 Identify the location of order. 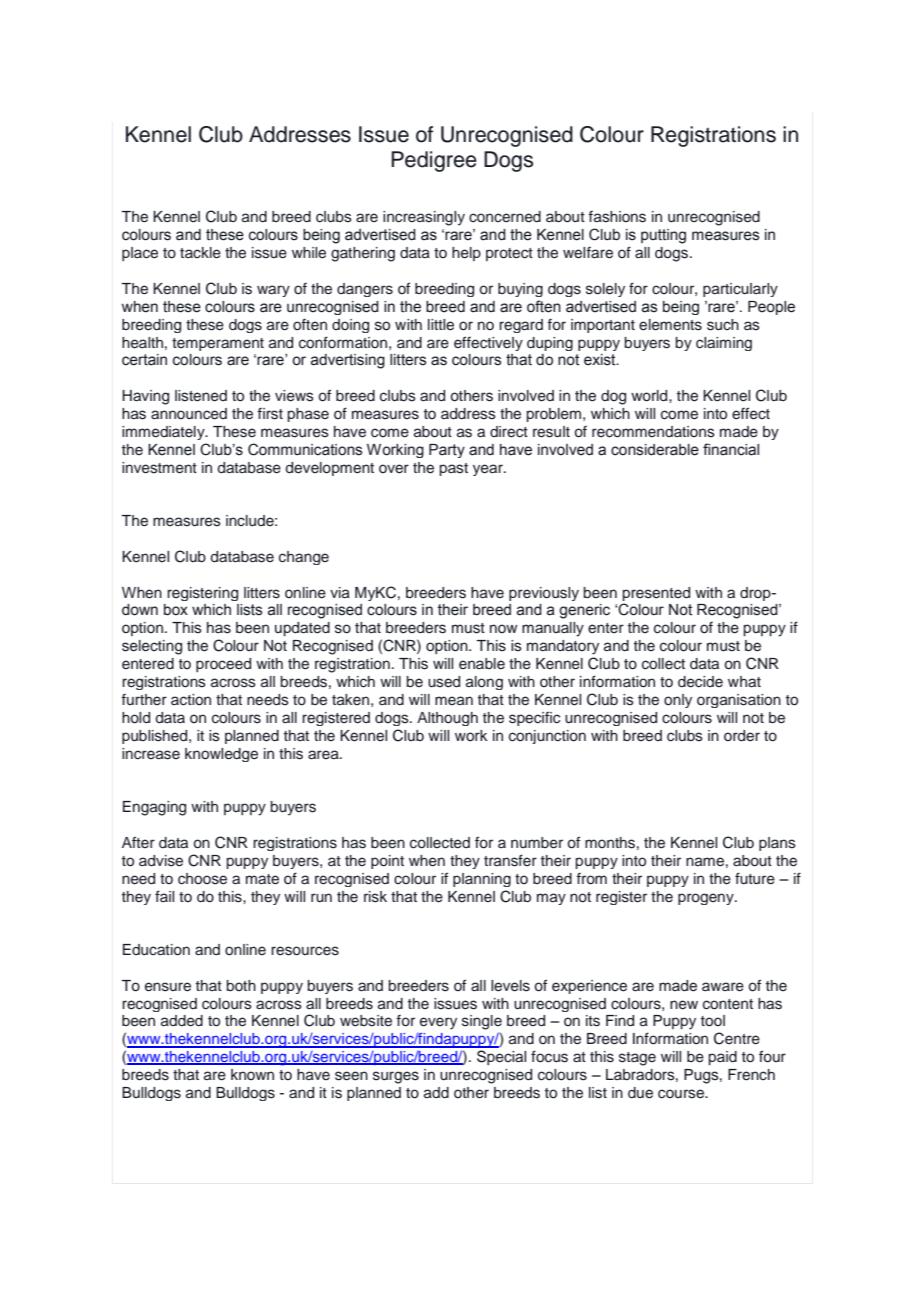
(742, 736).
